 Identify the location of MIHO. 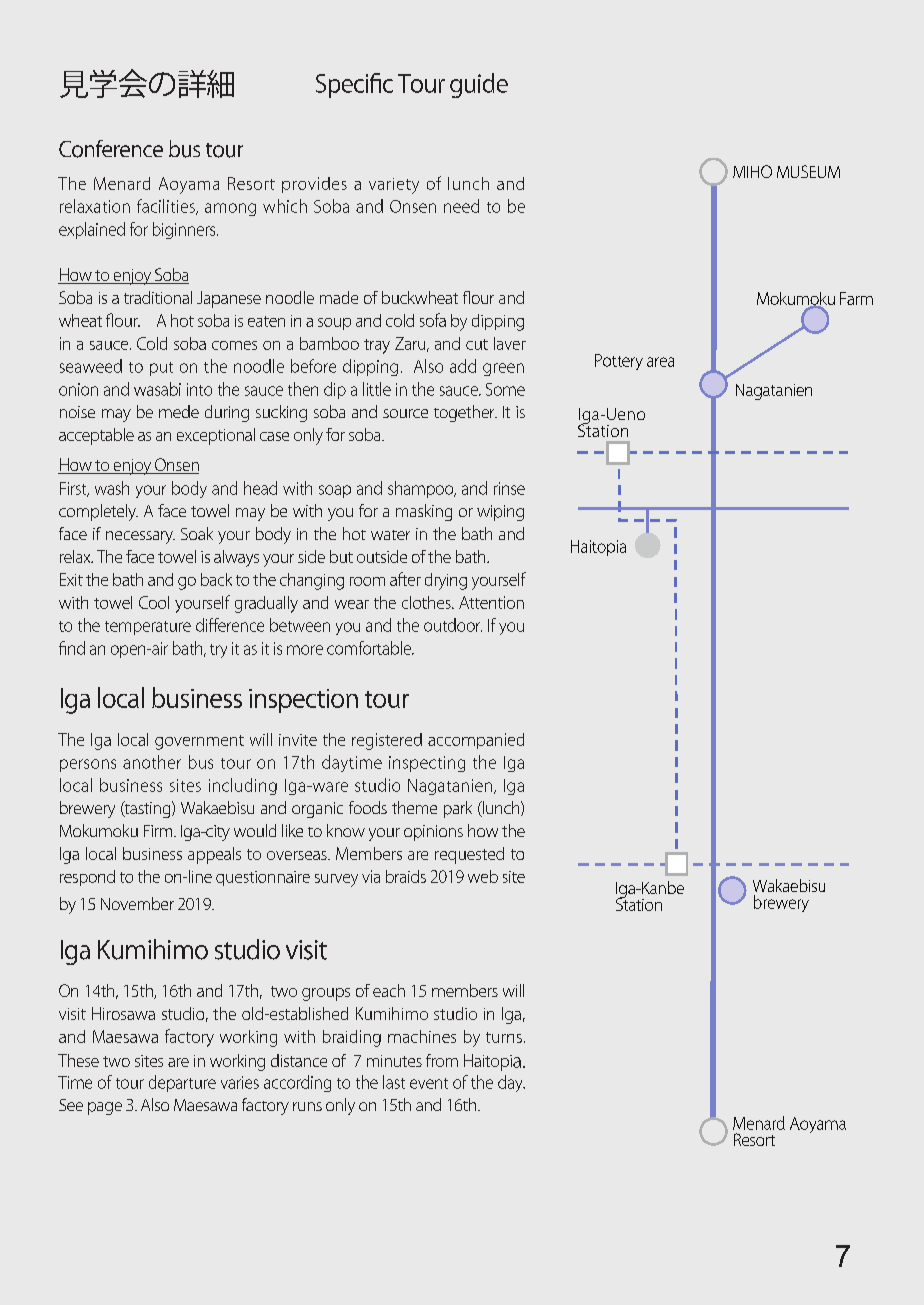
(752, 171).
